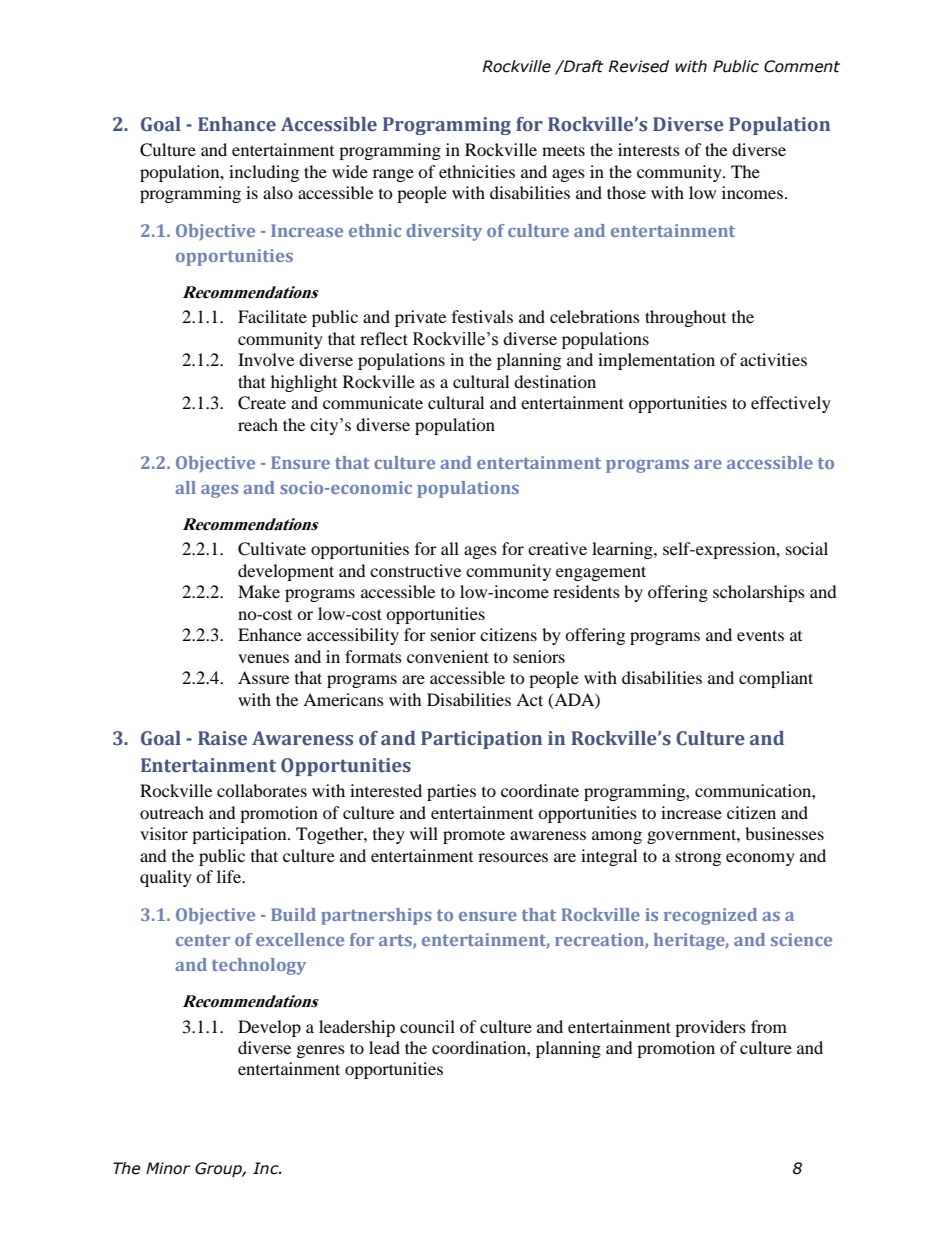 The width and height of the page is (952, 1233). I want to click on providers, so click(710, 1028).
